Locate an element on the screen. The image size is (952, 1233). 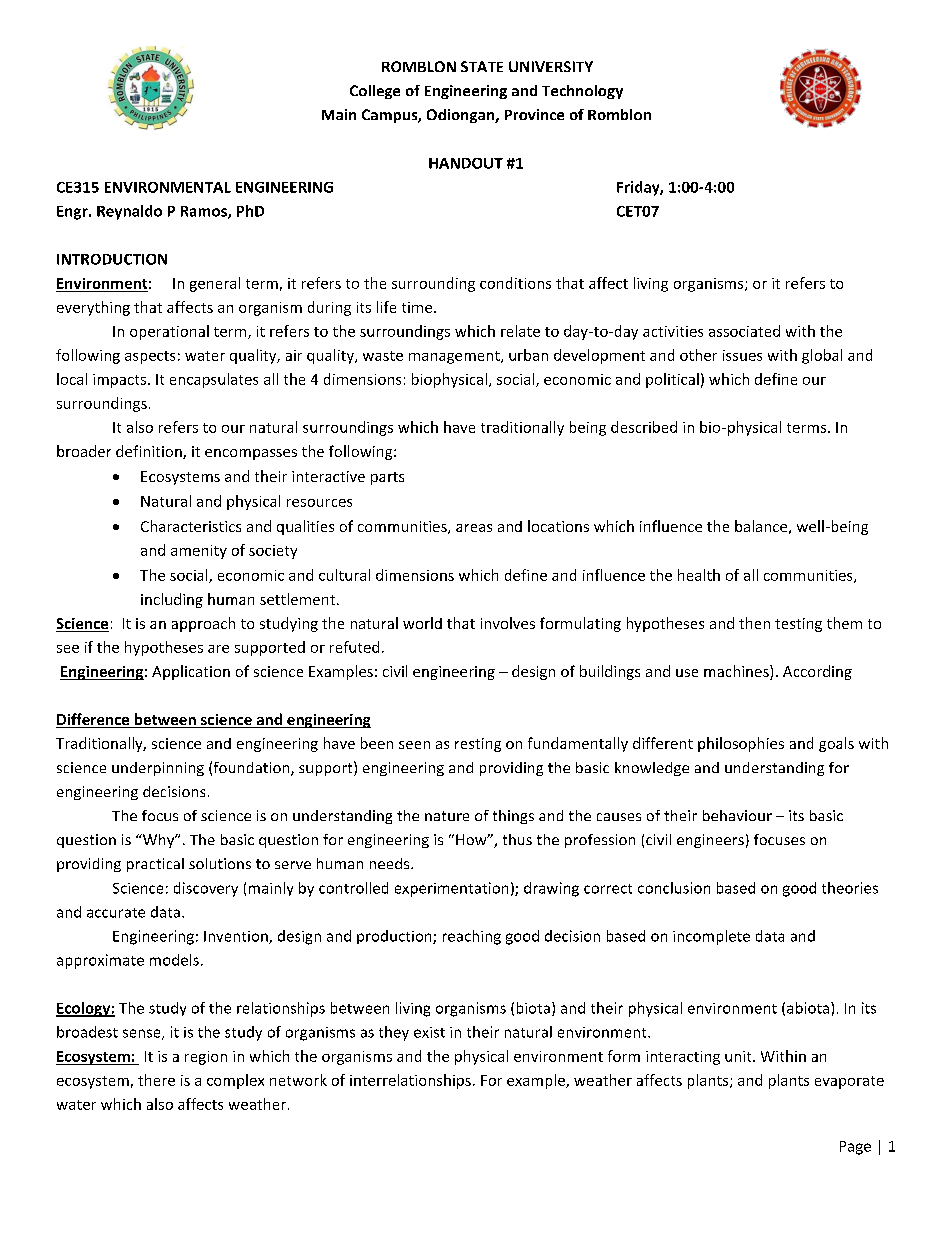
exist is located at coordinates (429, 1032).
